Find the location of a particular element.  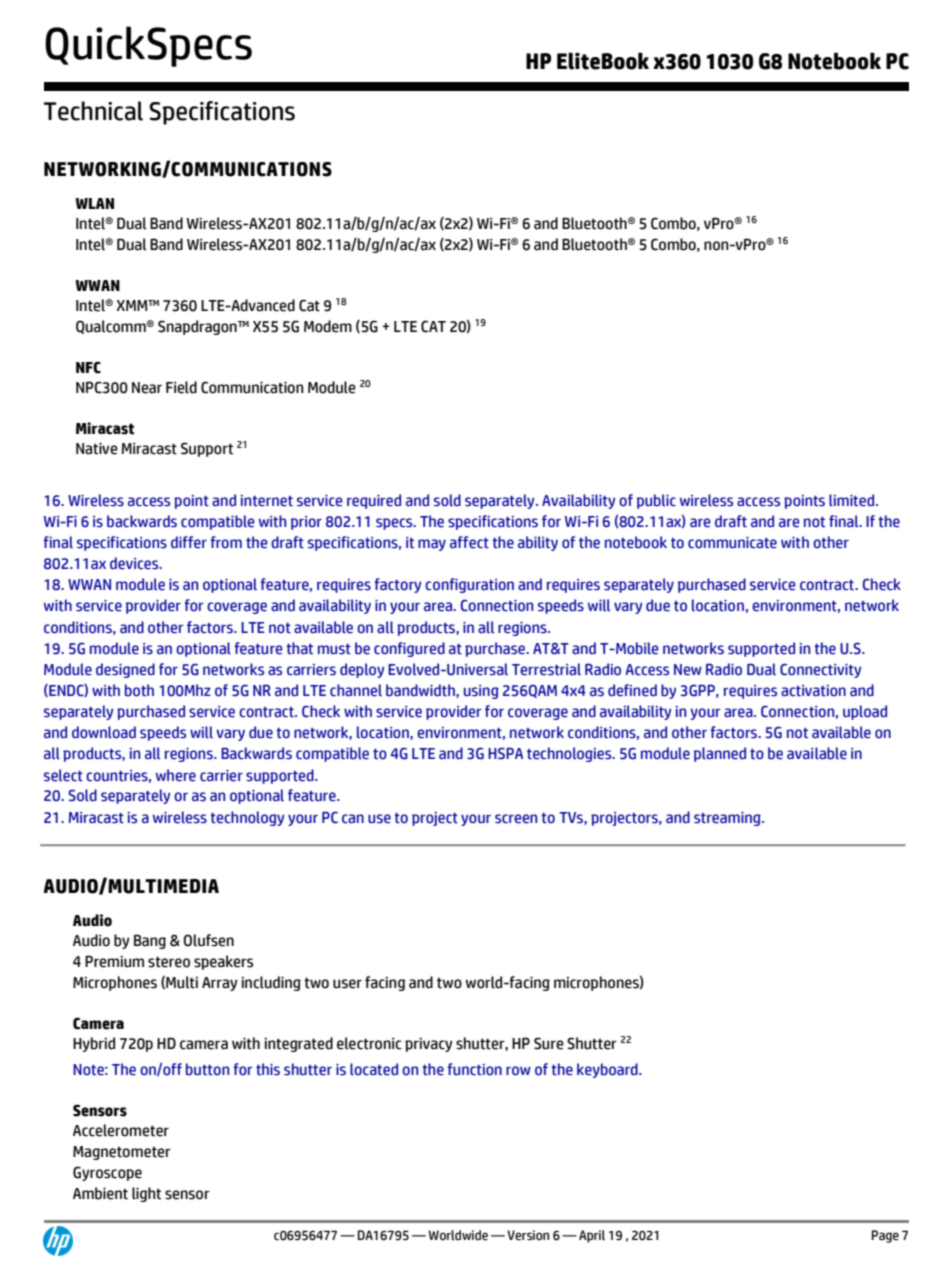

Near is located at coordinates (147, 388).
